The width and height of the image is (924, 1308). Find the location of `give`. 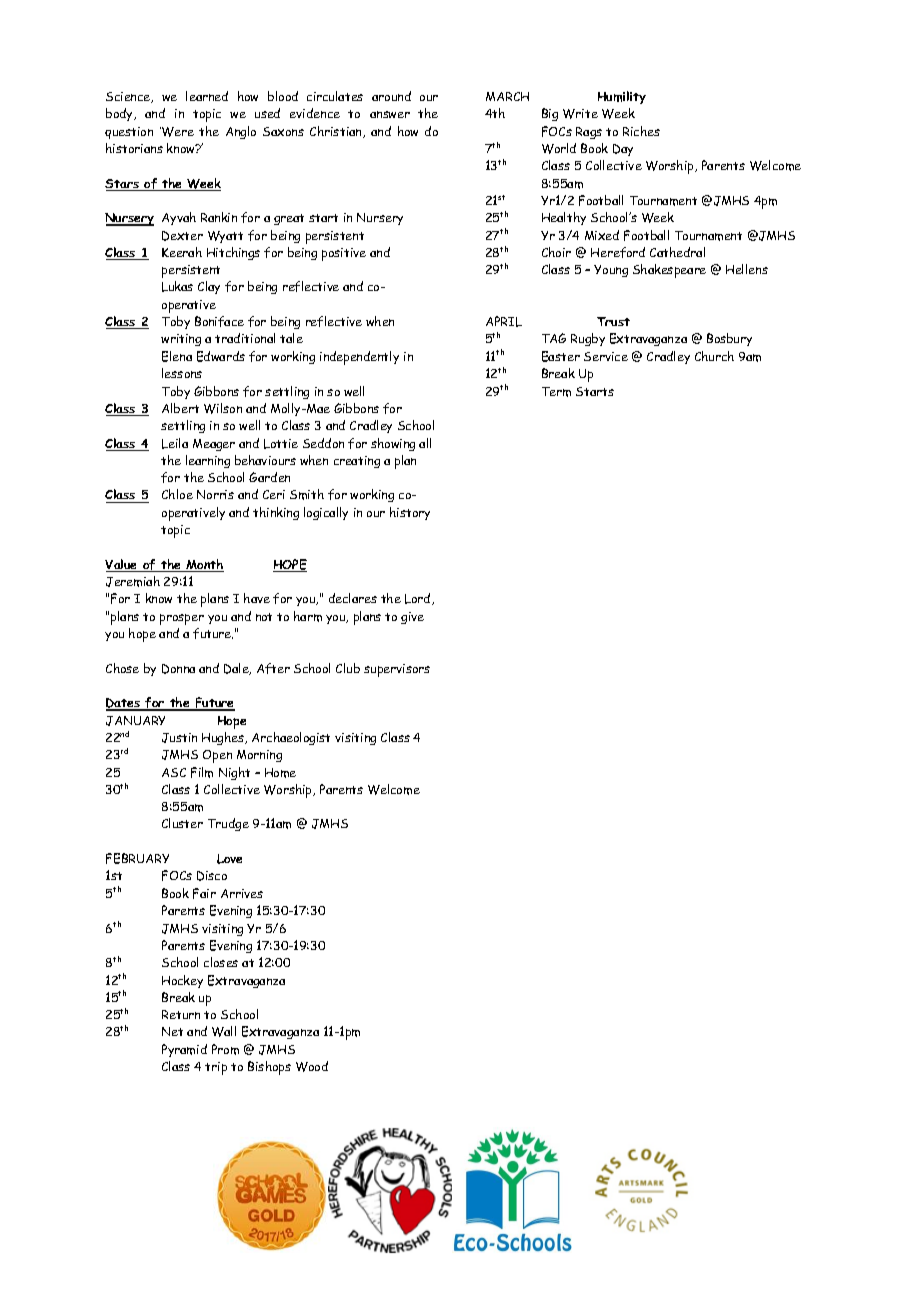

give is located at coordinates (412, 618).
